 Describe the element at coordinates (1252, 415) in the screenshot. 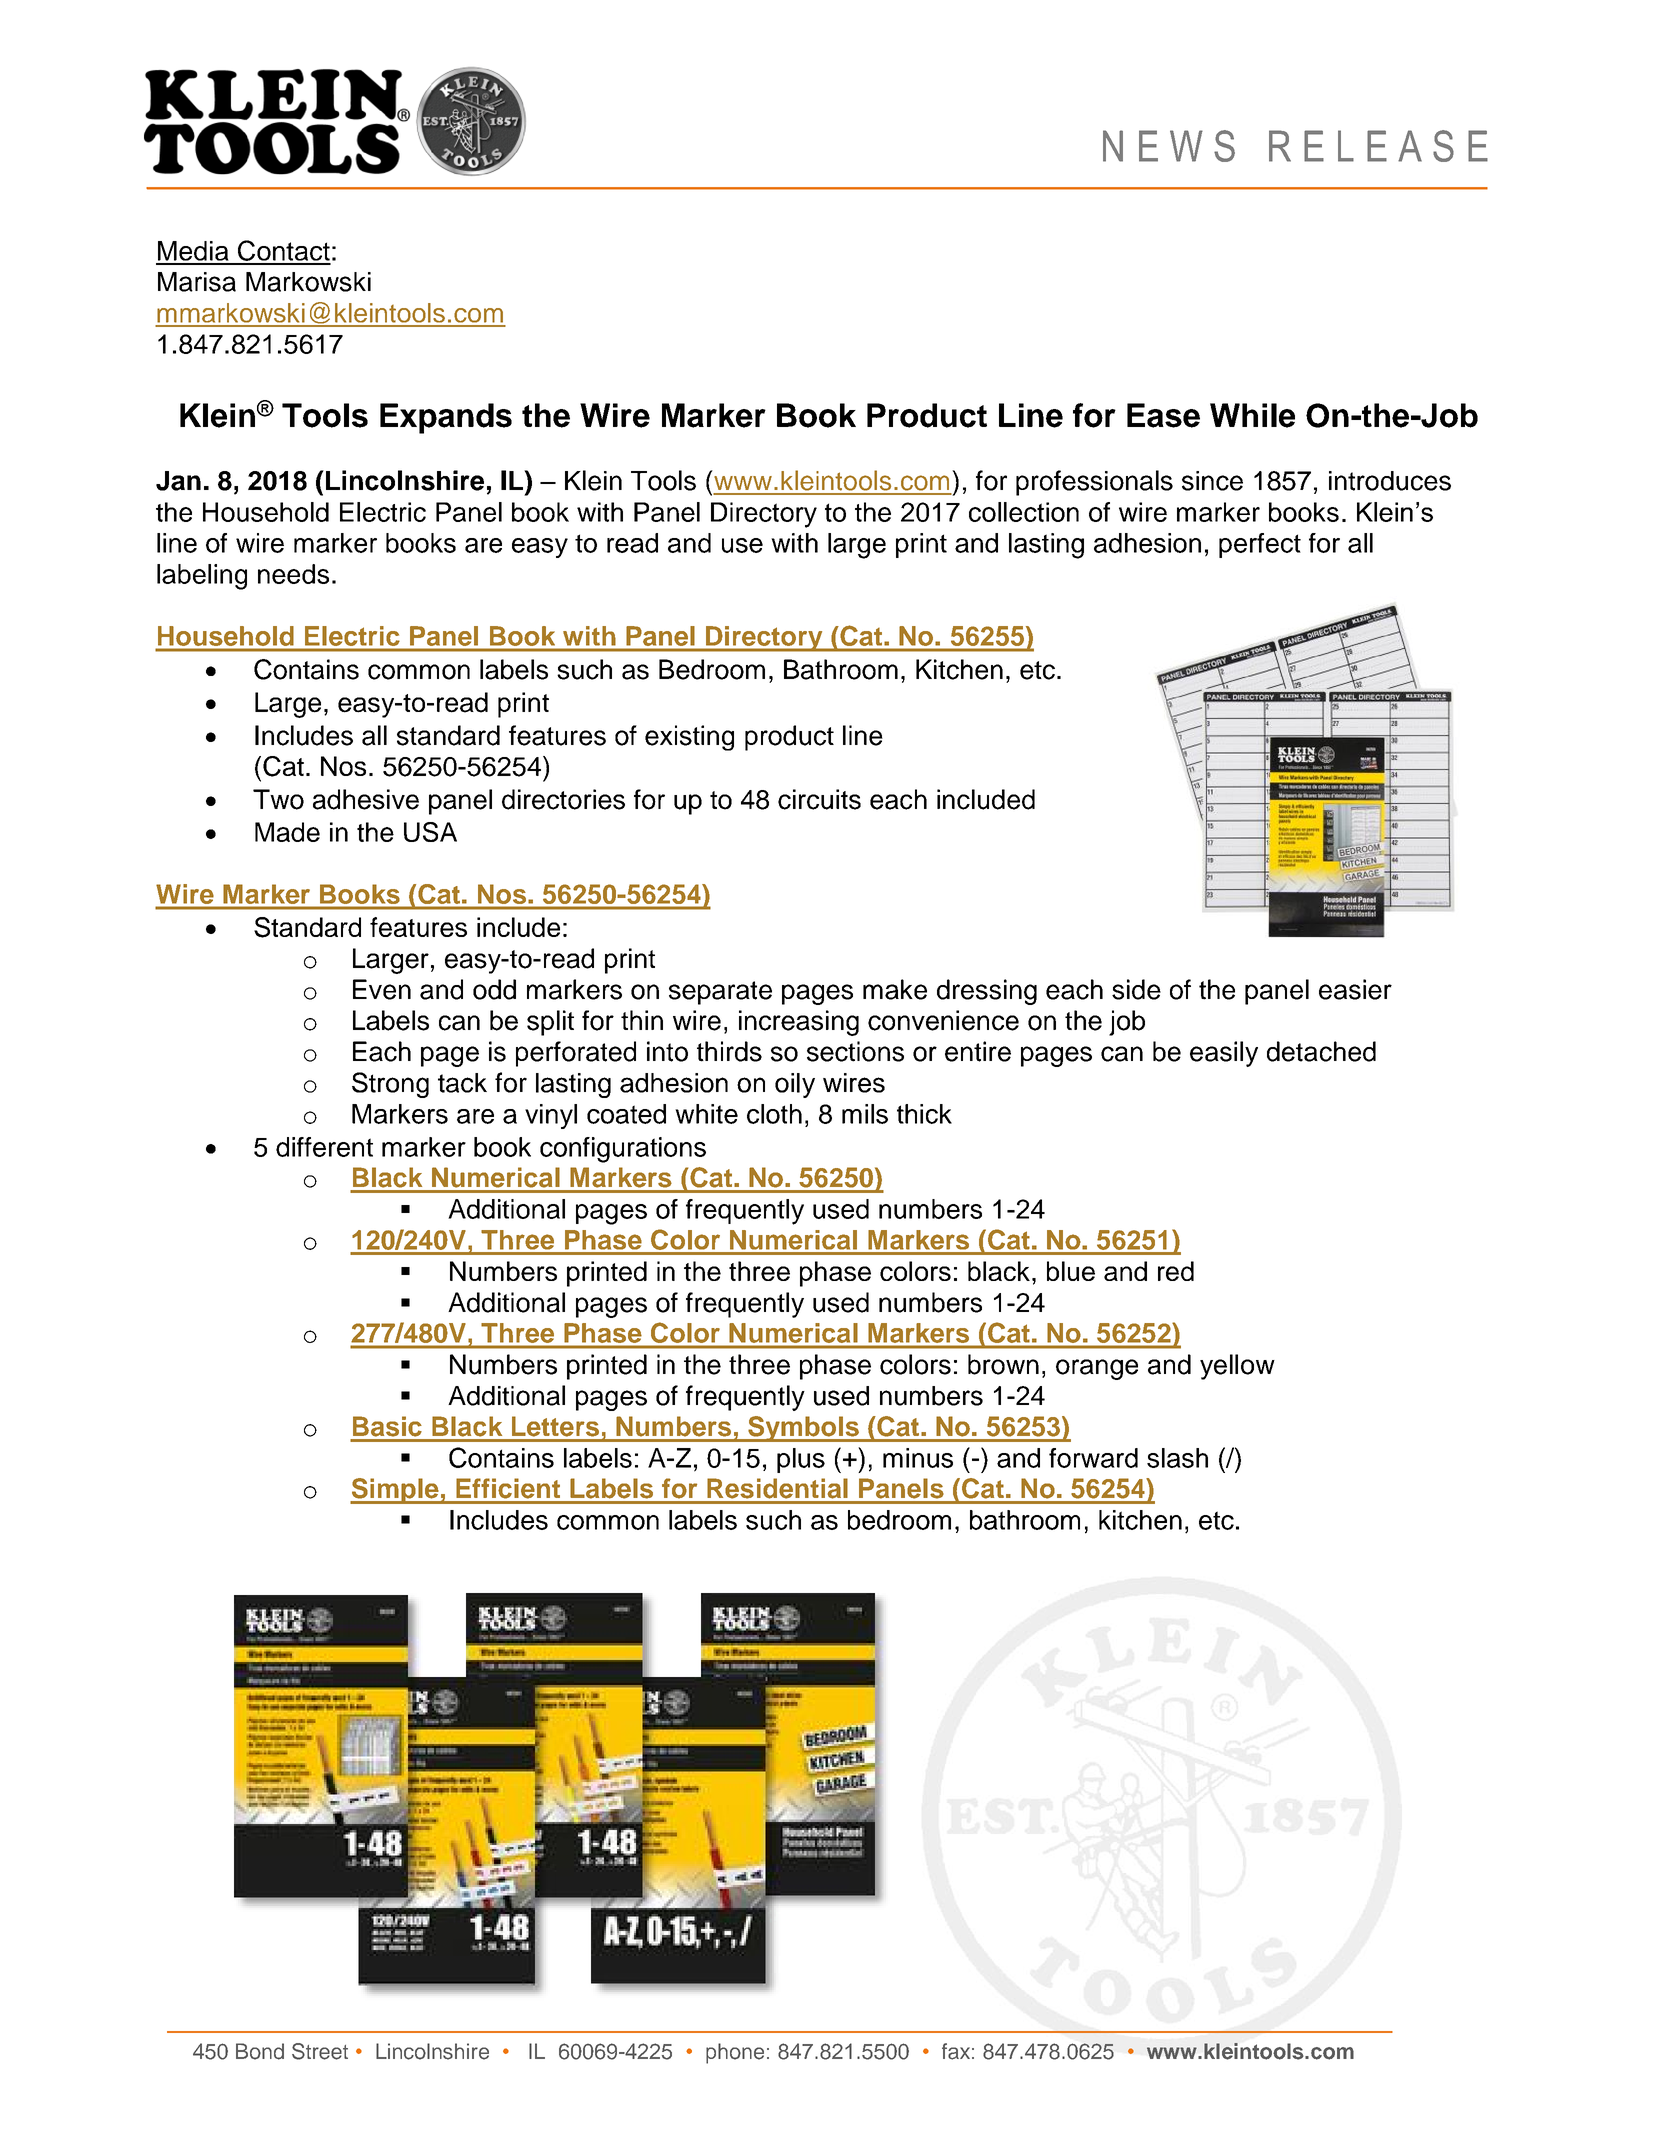

I see `While` at that location.
